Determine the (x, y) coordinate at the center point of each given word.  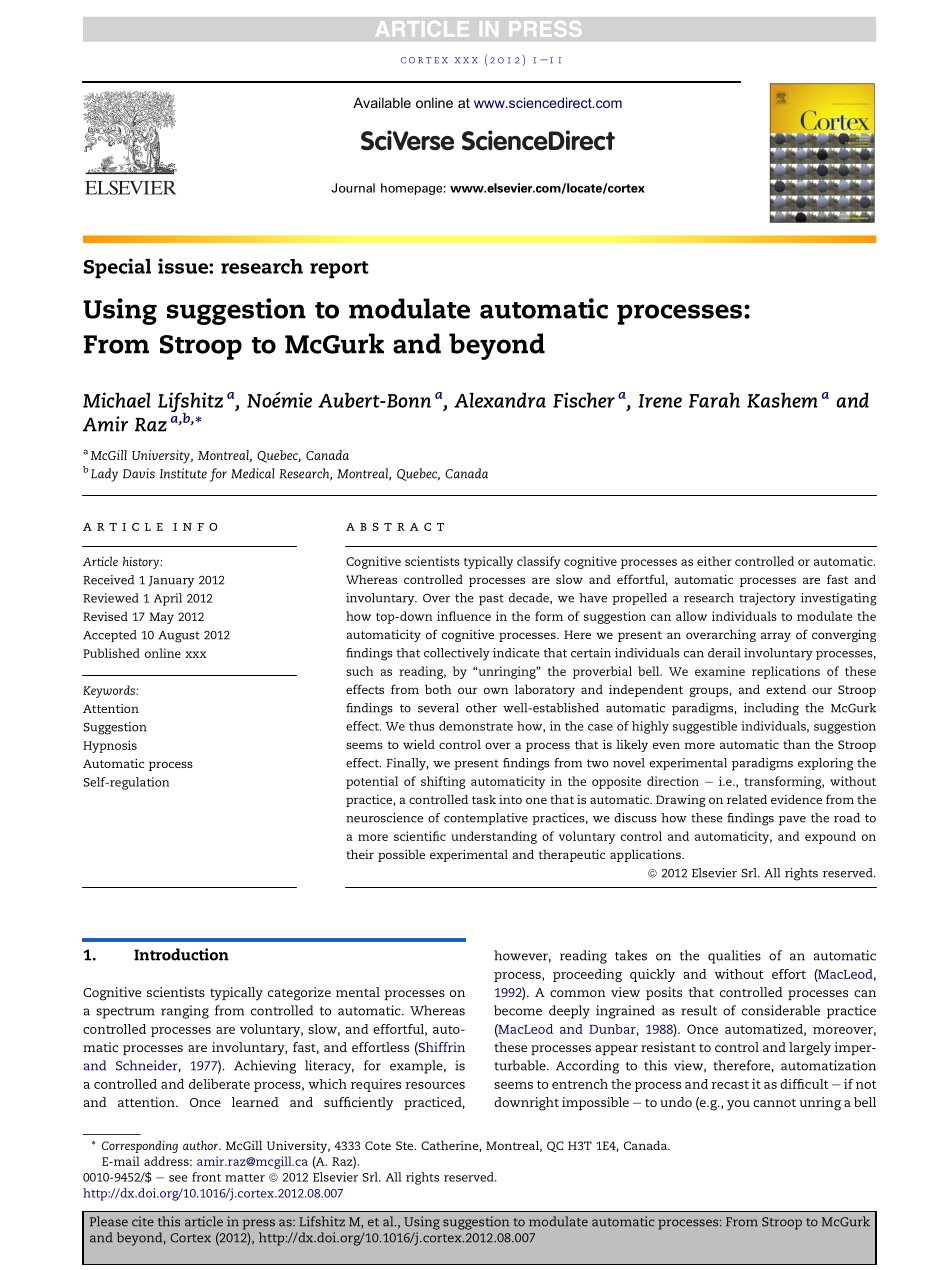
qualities (734, 957)
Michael (117, 400)
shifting (443, 782)
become (518, 1010)
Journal (353, 188)
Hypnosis (110, 746)
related (747, 799)
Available (382, 102)
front (206, 1177)
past (491, 600)
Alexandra (500, 400)
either (714, 561)
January (171, 582)
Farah (714, 400)
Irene (660, 401)
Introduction (181, 954)
